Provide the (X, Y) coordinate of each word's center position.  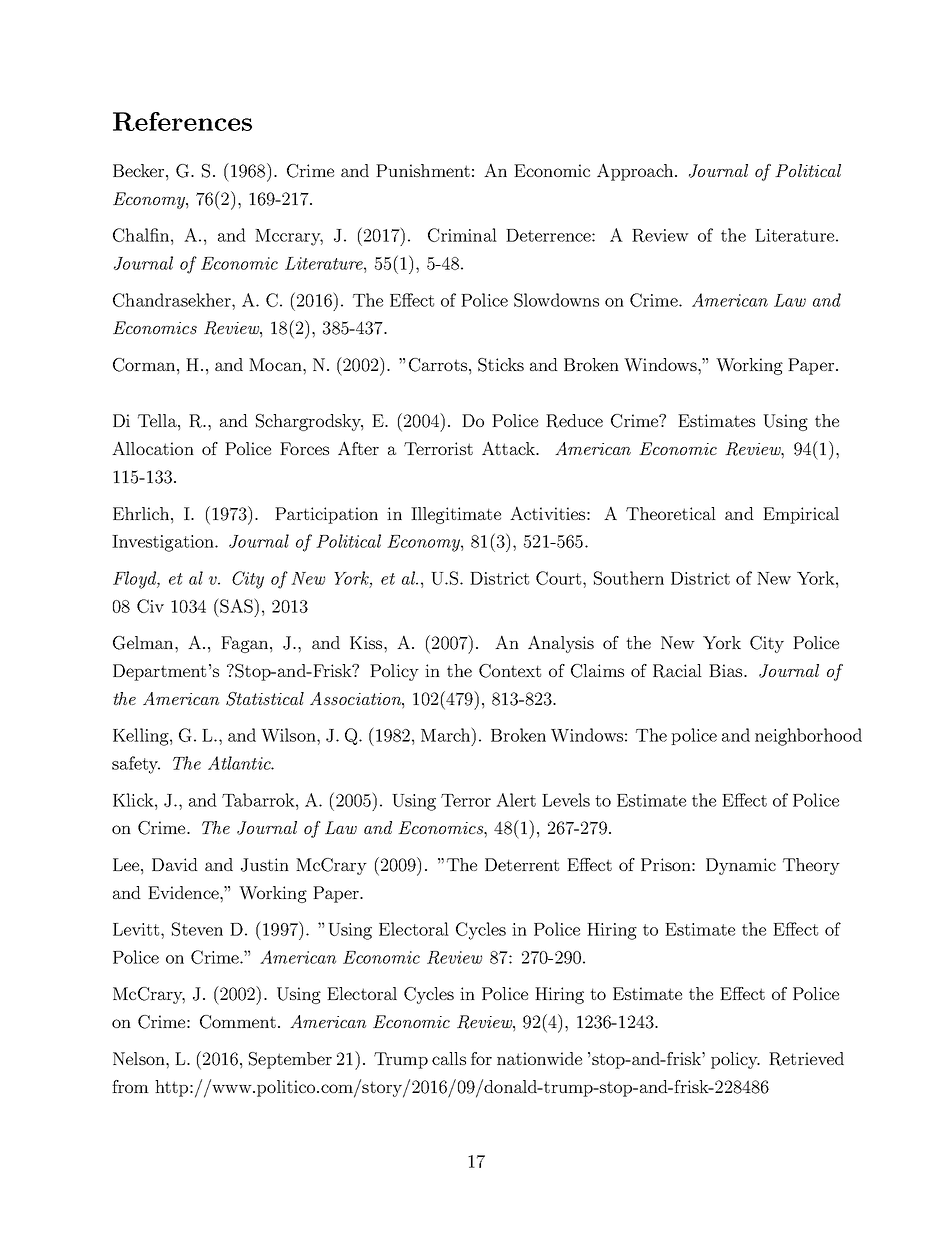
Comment (238, 1022)
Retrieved (806, 1059)
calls (449, 1058)
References (182, 121)
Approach (636, 172)
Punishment (423, 170)
